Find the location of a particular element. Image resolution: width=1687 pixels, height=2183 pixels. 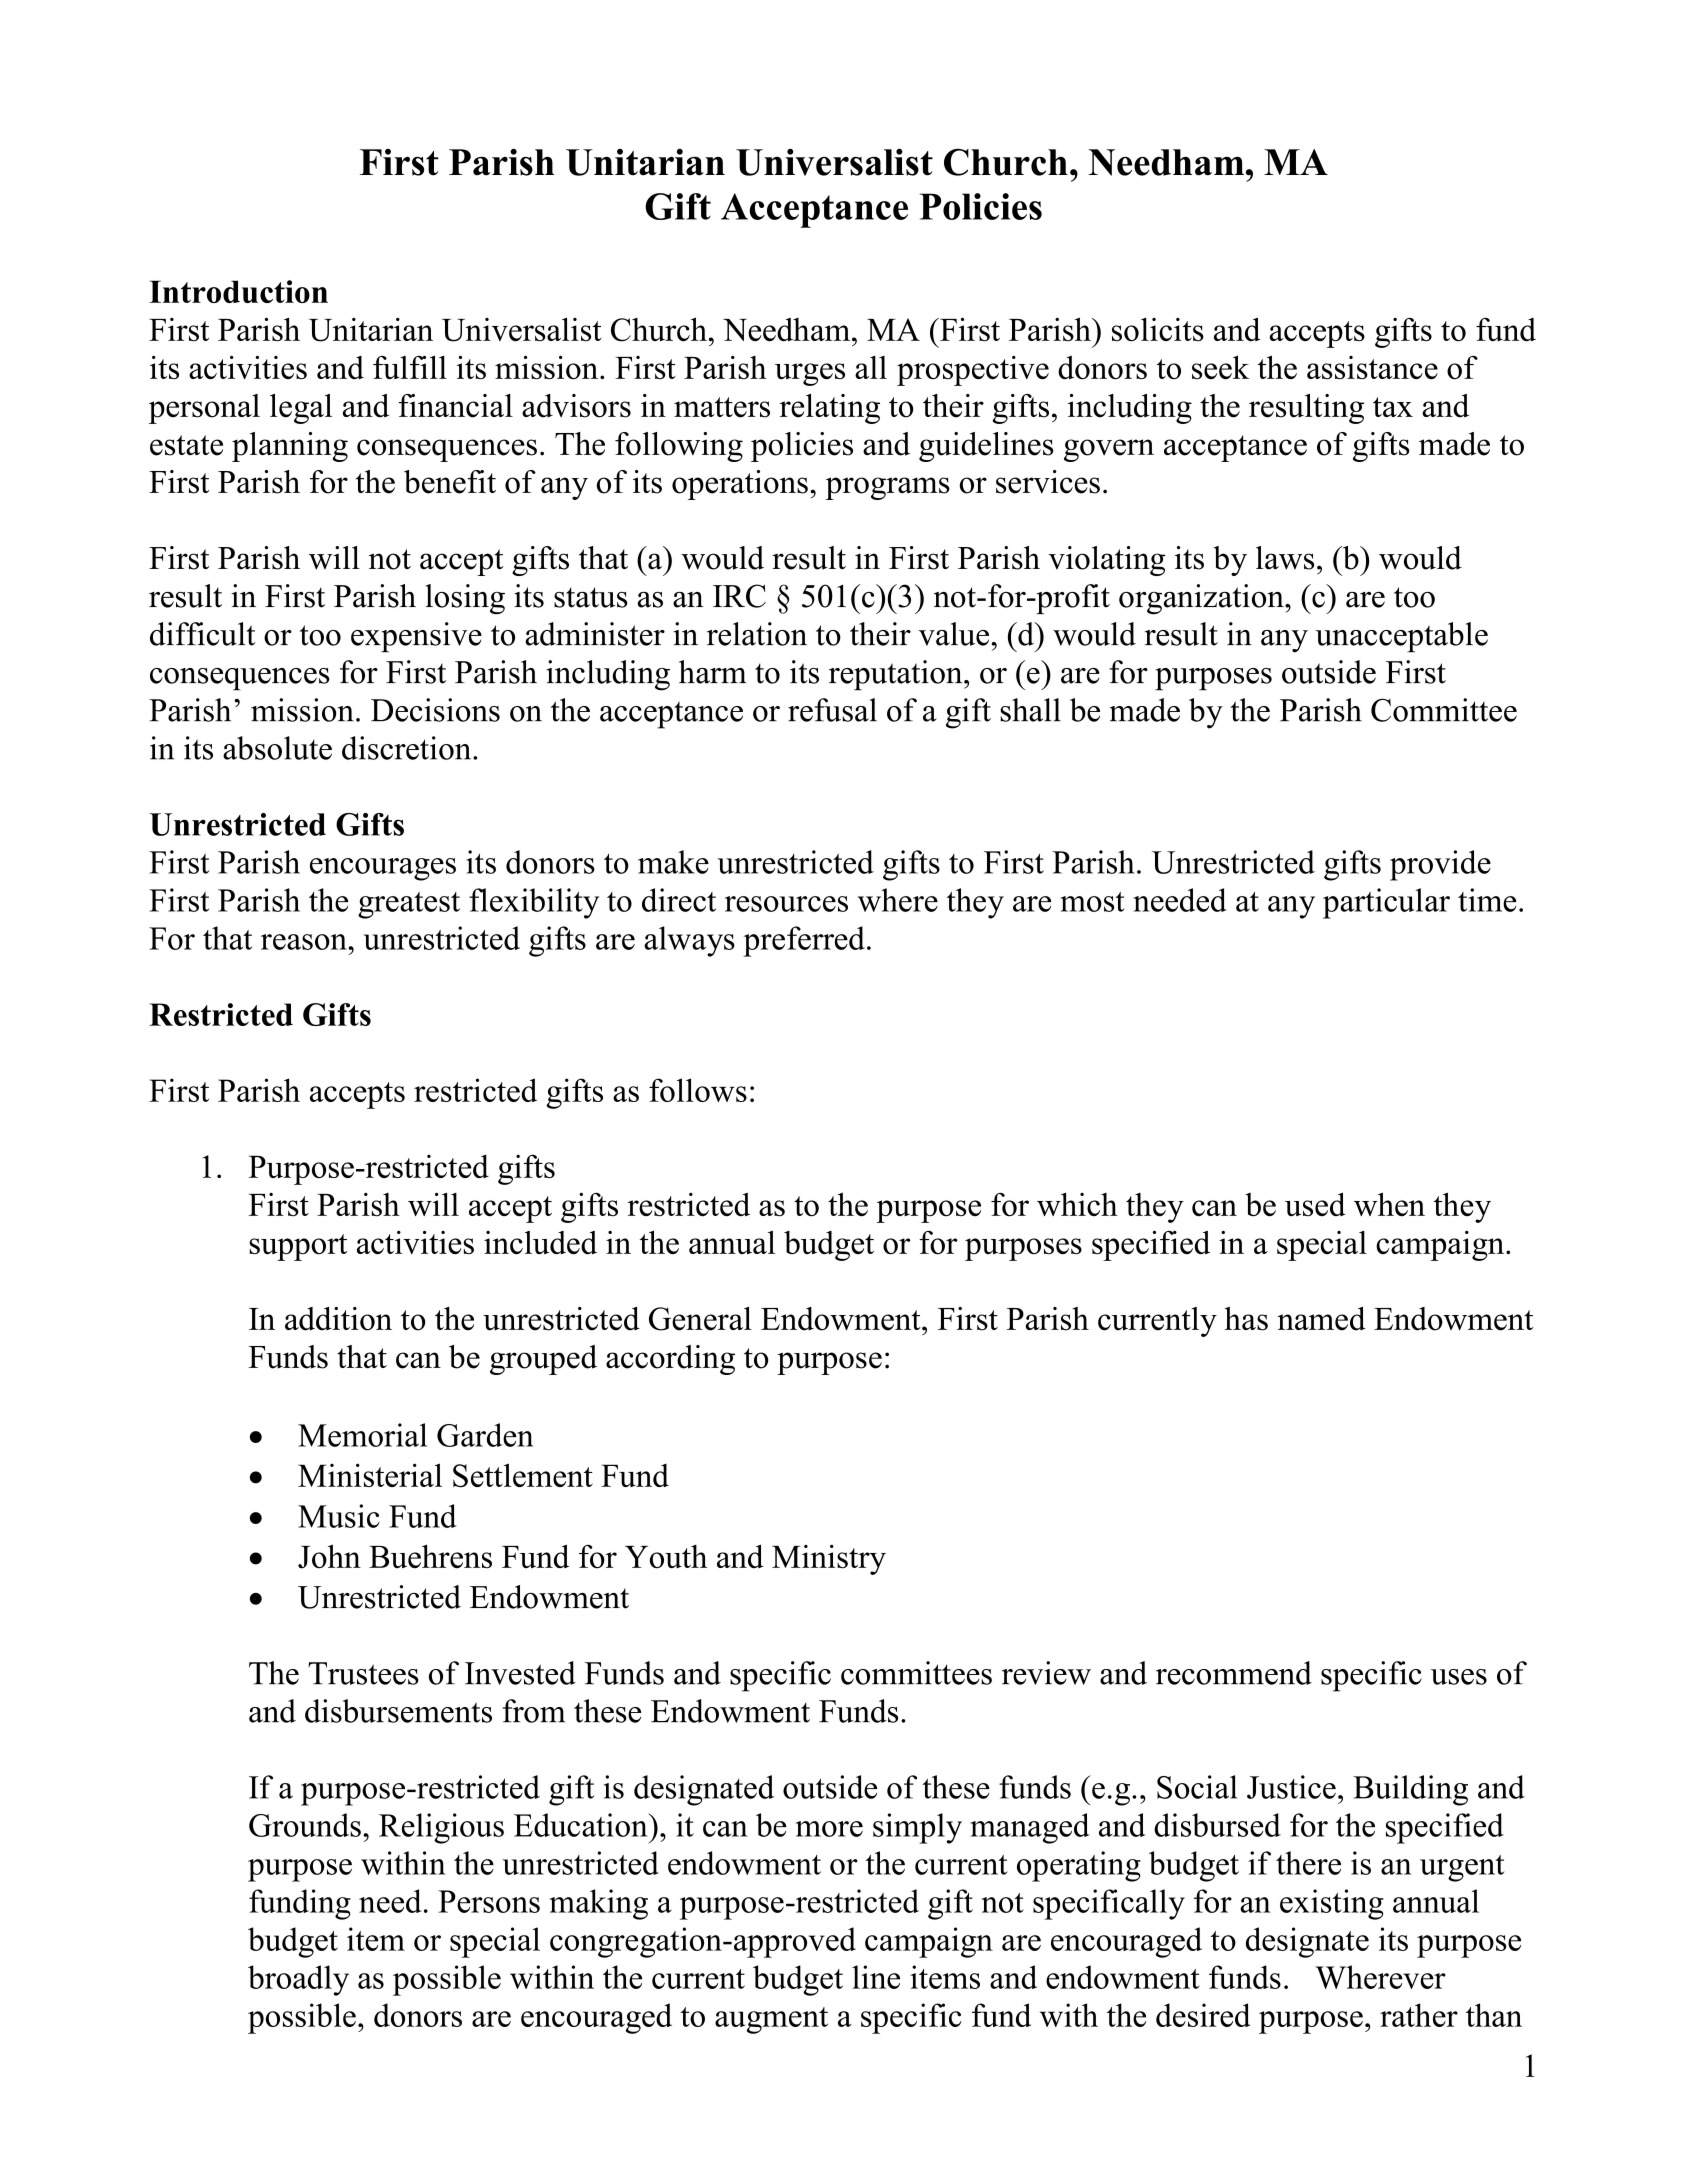

assistance is located at coordinates (1372, 368).
